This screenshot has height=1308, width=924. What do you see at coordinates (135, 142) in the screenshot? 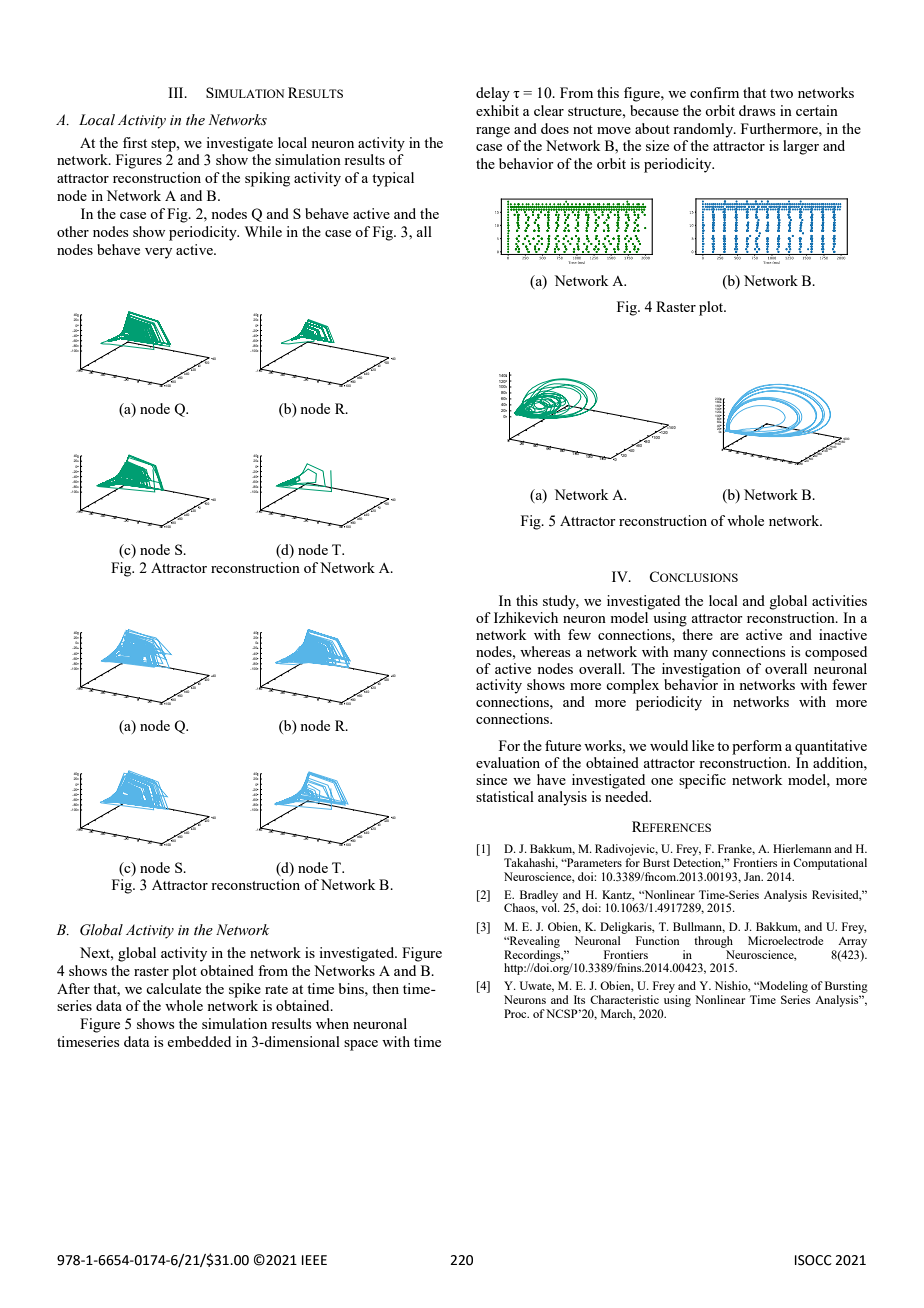
I see `first` at bounding box center [135, 142].
